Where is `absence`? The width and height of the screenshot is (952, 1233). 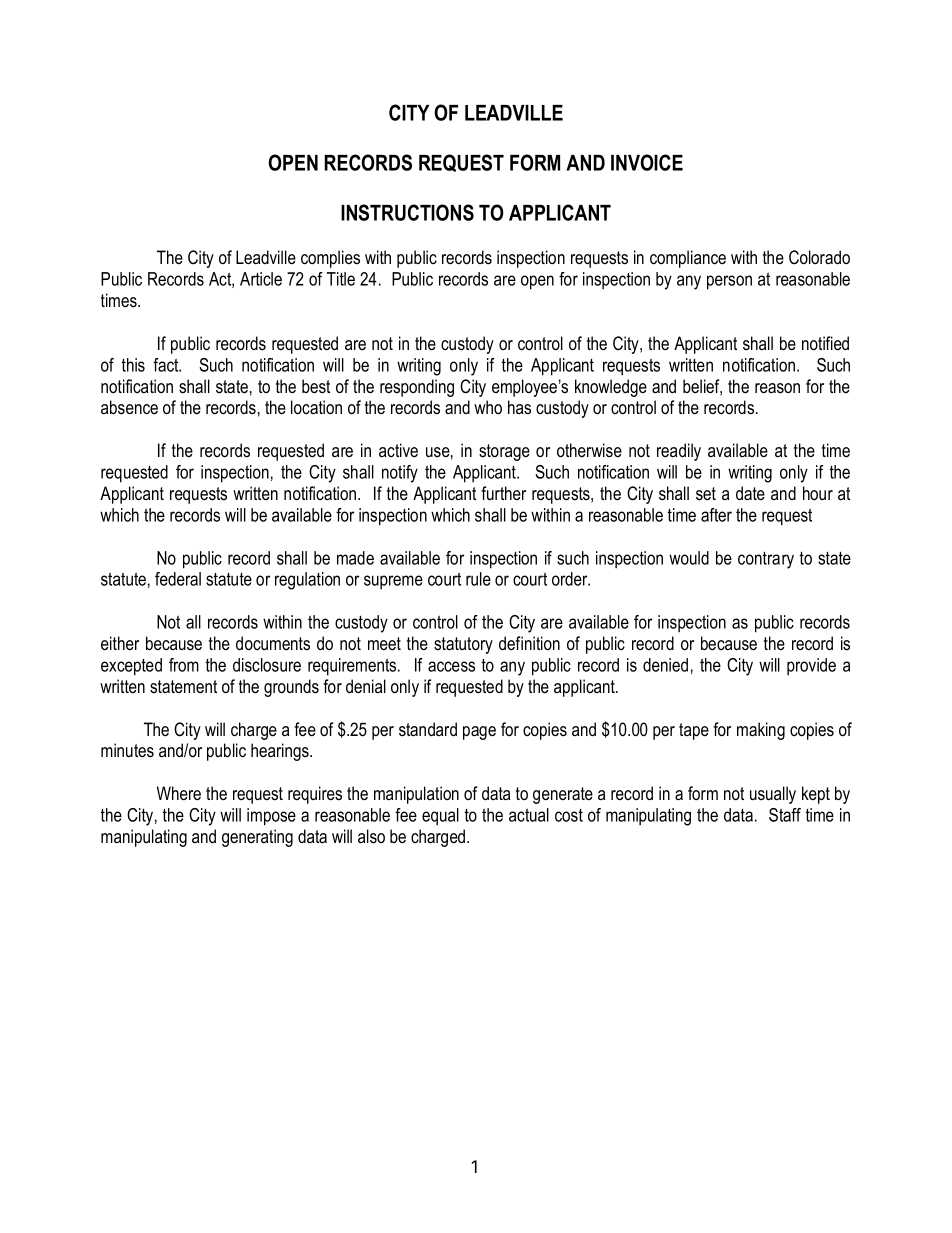
absence is located at coordinates (129, 407).
